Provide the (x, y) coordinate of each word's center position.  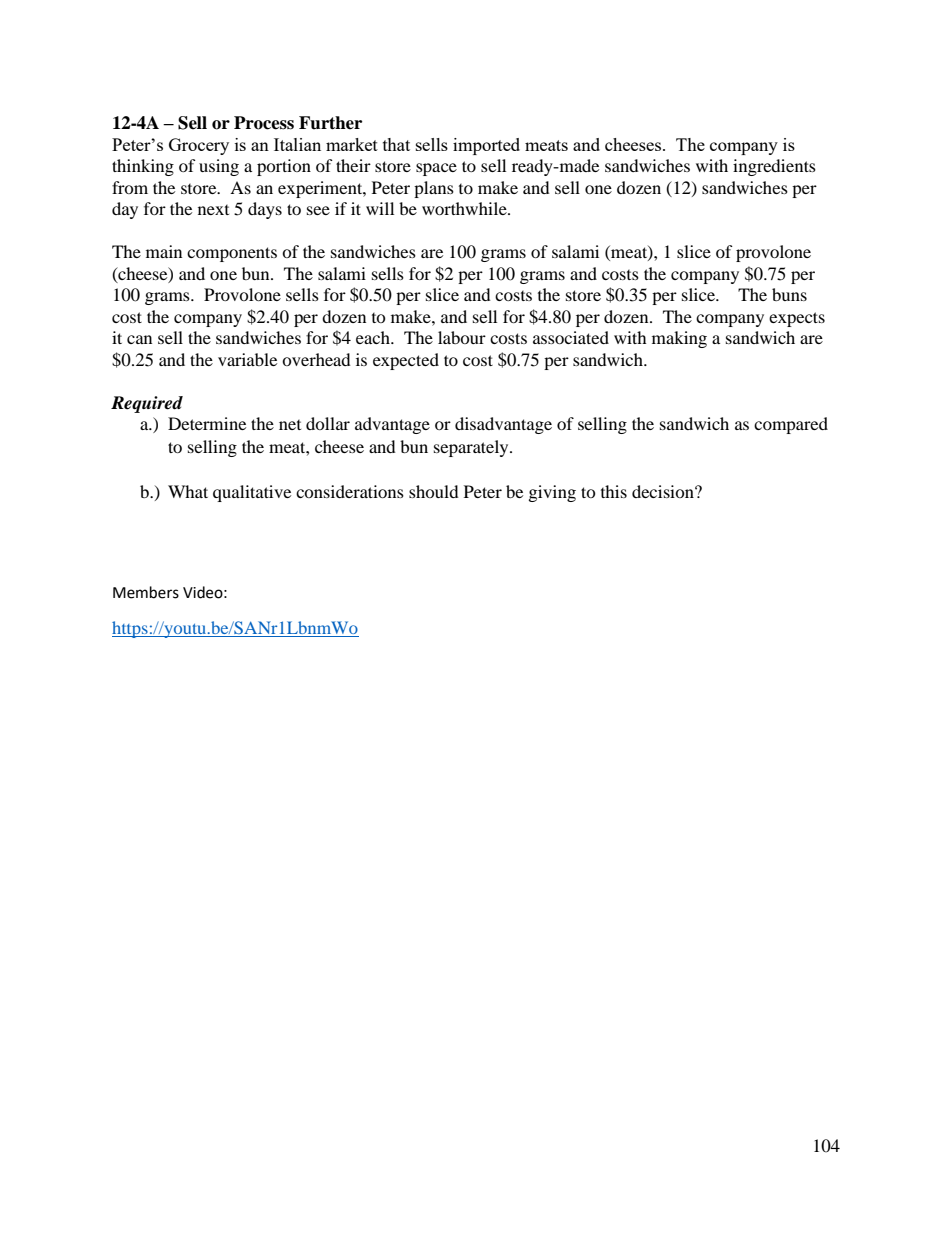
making (679, 339)
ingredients (774, 167)
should (434, 491)
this (614, 491)
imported (486, 146)
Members (146, 592)
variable (247, 359)
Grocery (199, 146)
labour (462, 337)
